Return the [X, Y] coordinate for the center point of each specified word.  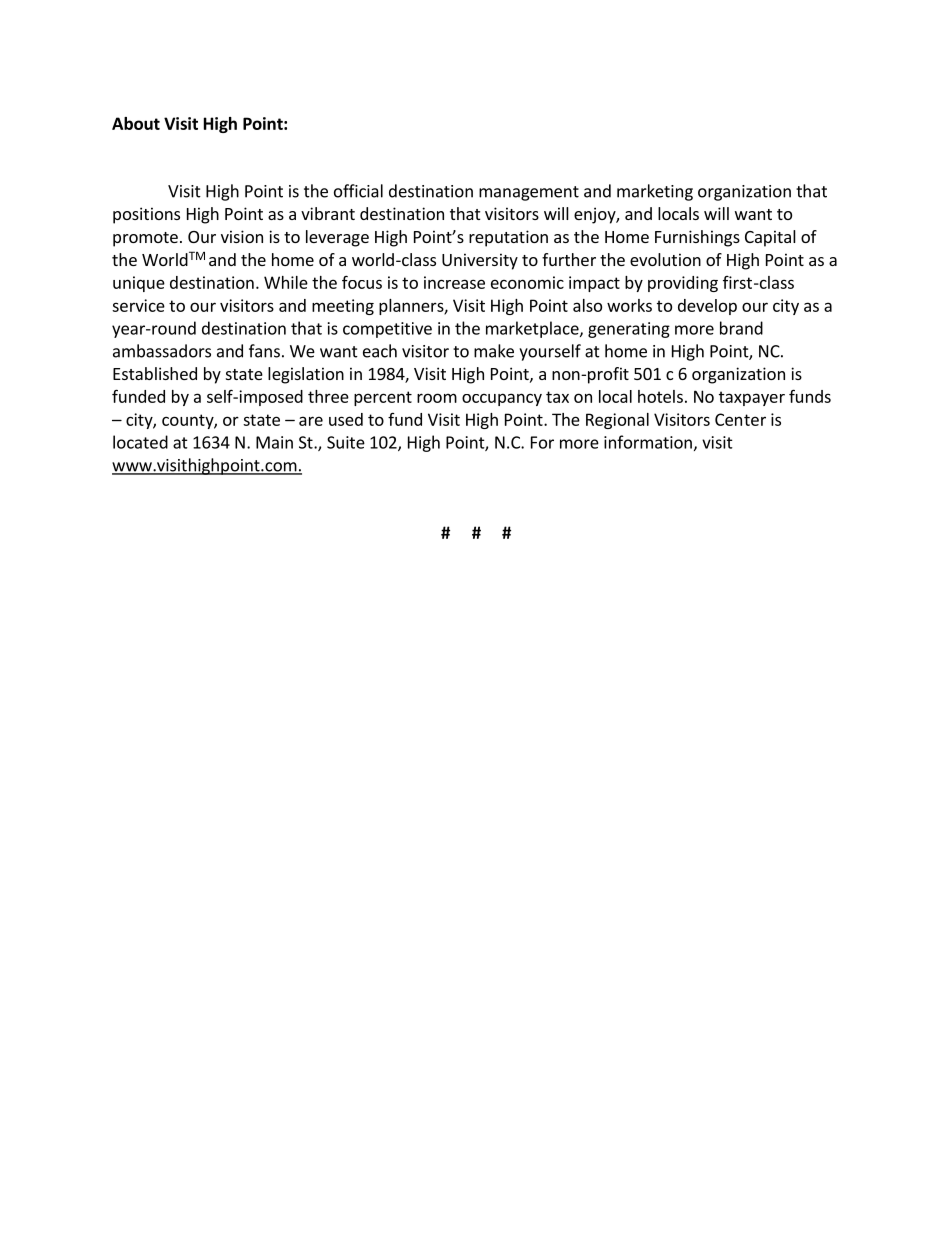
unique [139, 284]
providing [683, 284]
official [358, 191]
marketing [655, 192]
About [136, 123]
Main [274, 442]
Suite [346, 442]
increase [454, 282]
